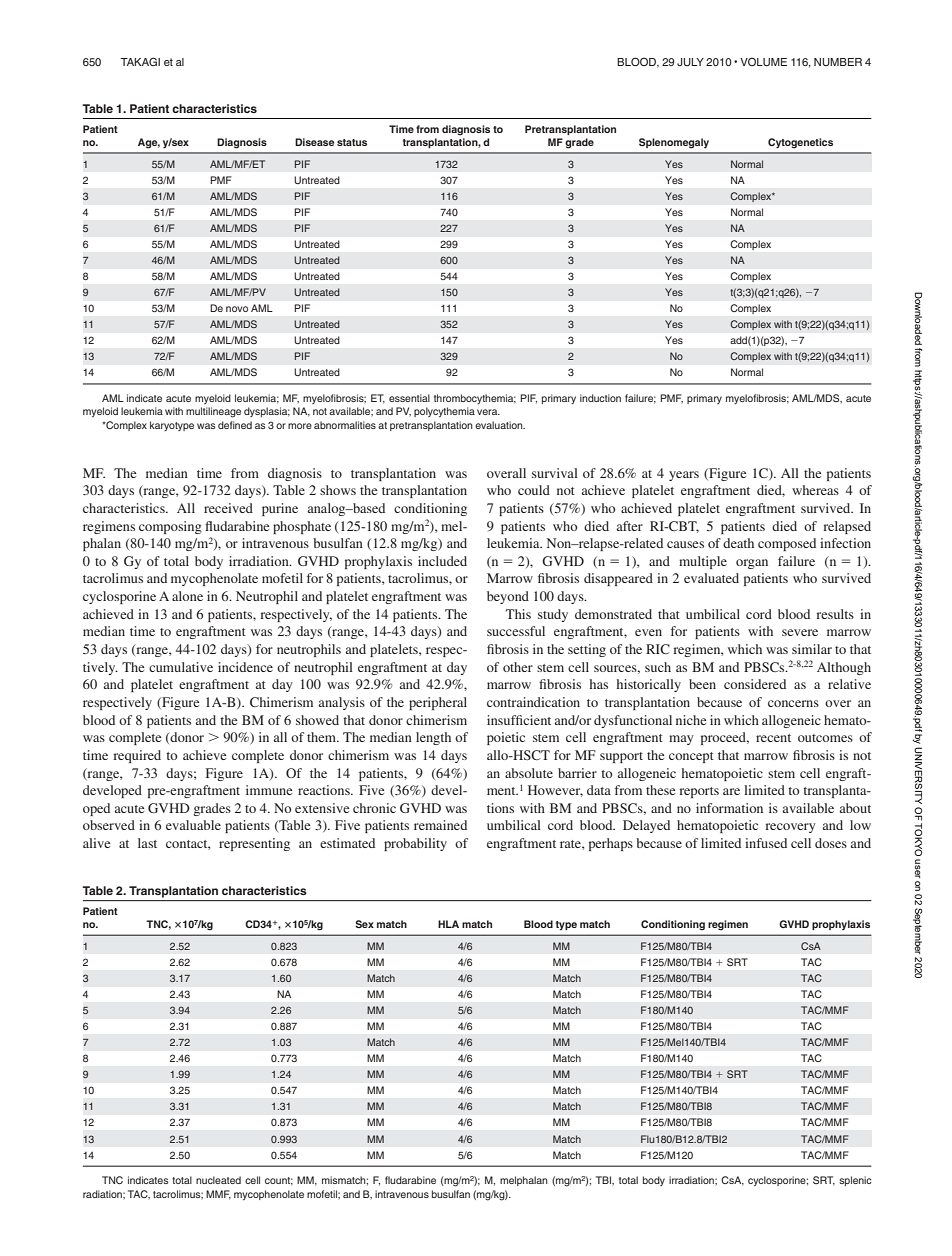 The image size is (952, 1256). What do you see at coordinates (600, 398) in the document?
I see `induction` at bounding box center [600, 398].
